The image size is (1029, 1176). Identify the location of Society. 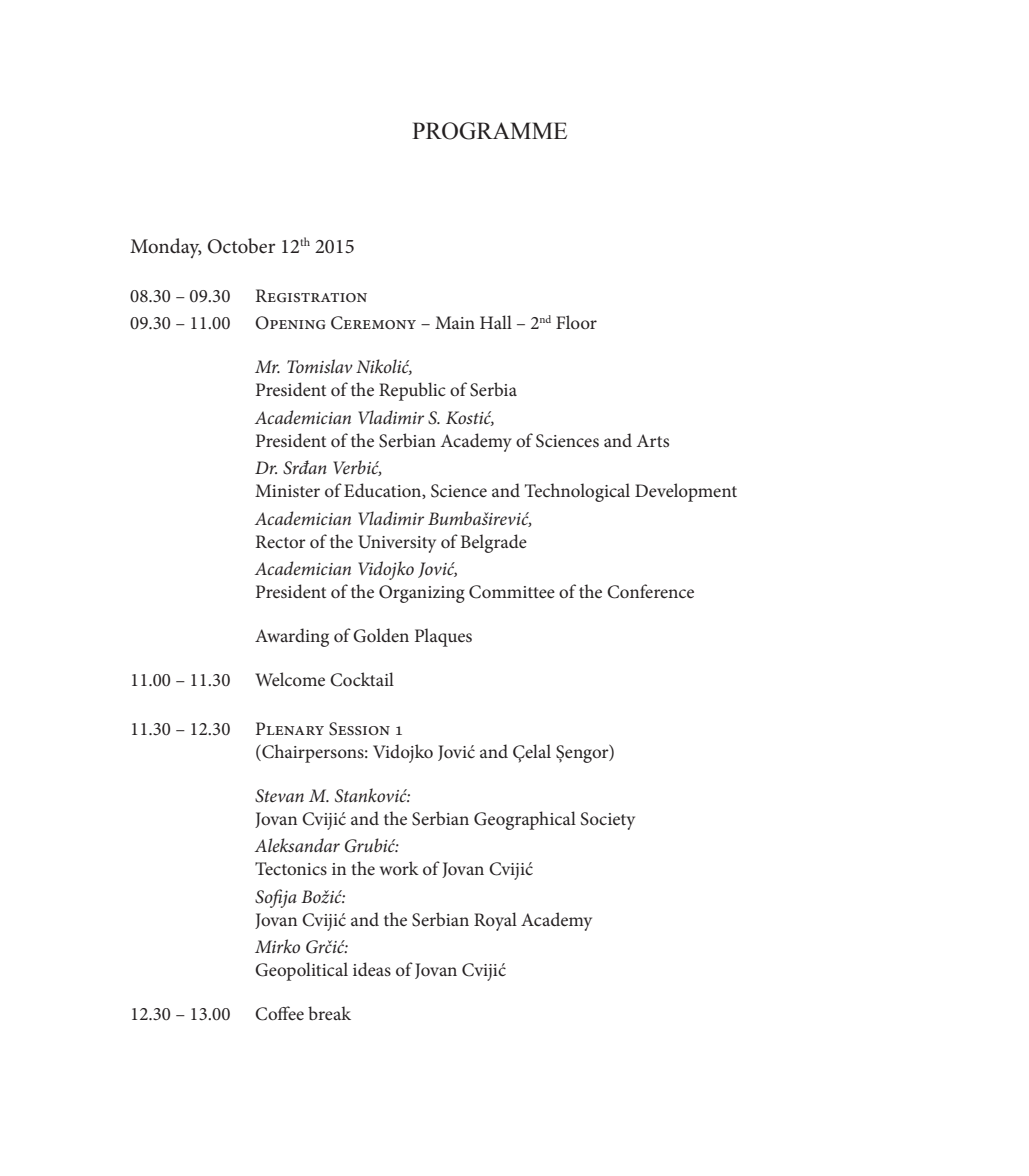
(608, 821).
